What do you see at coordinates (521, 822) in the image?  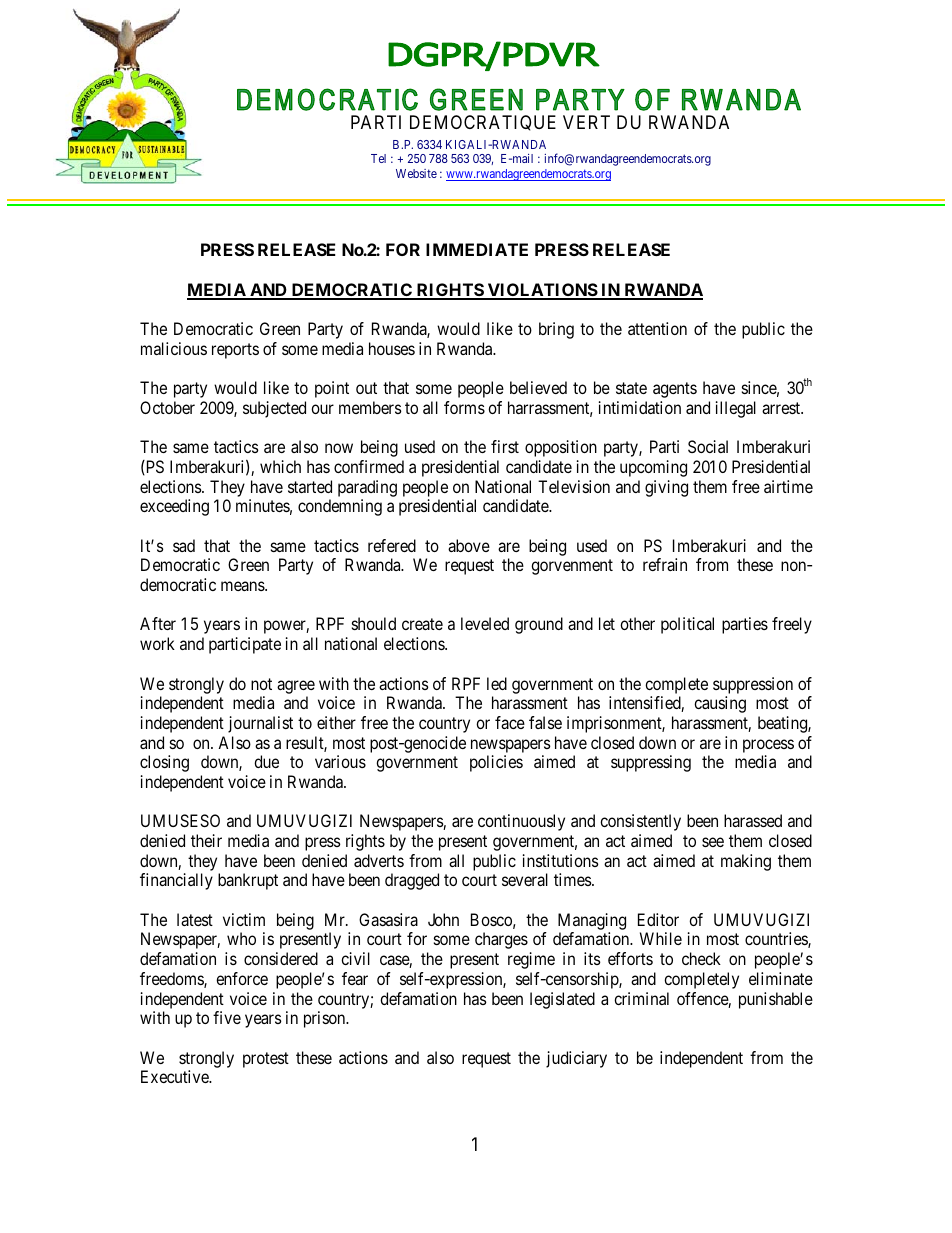 I see `continuously` at bounding box center [521, 822].
